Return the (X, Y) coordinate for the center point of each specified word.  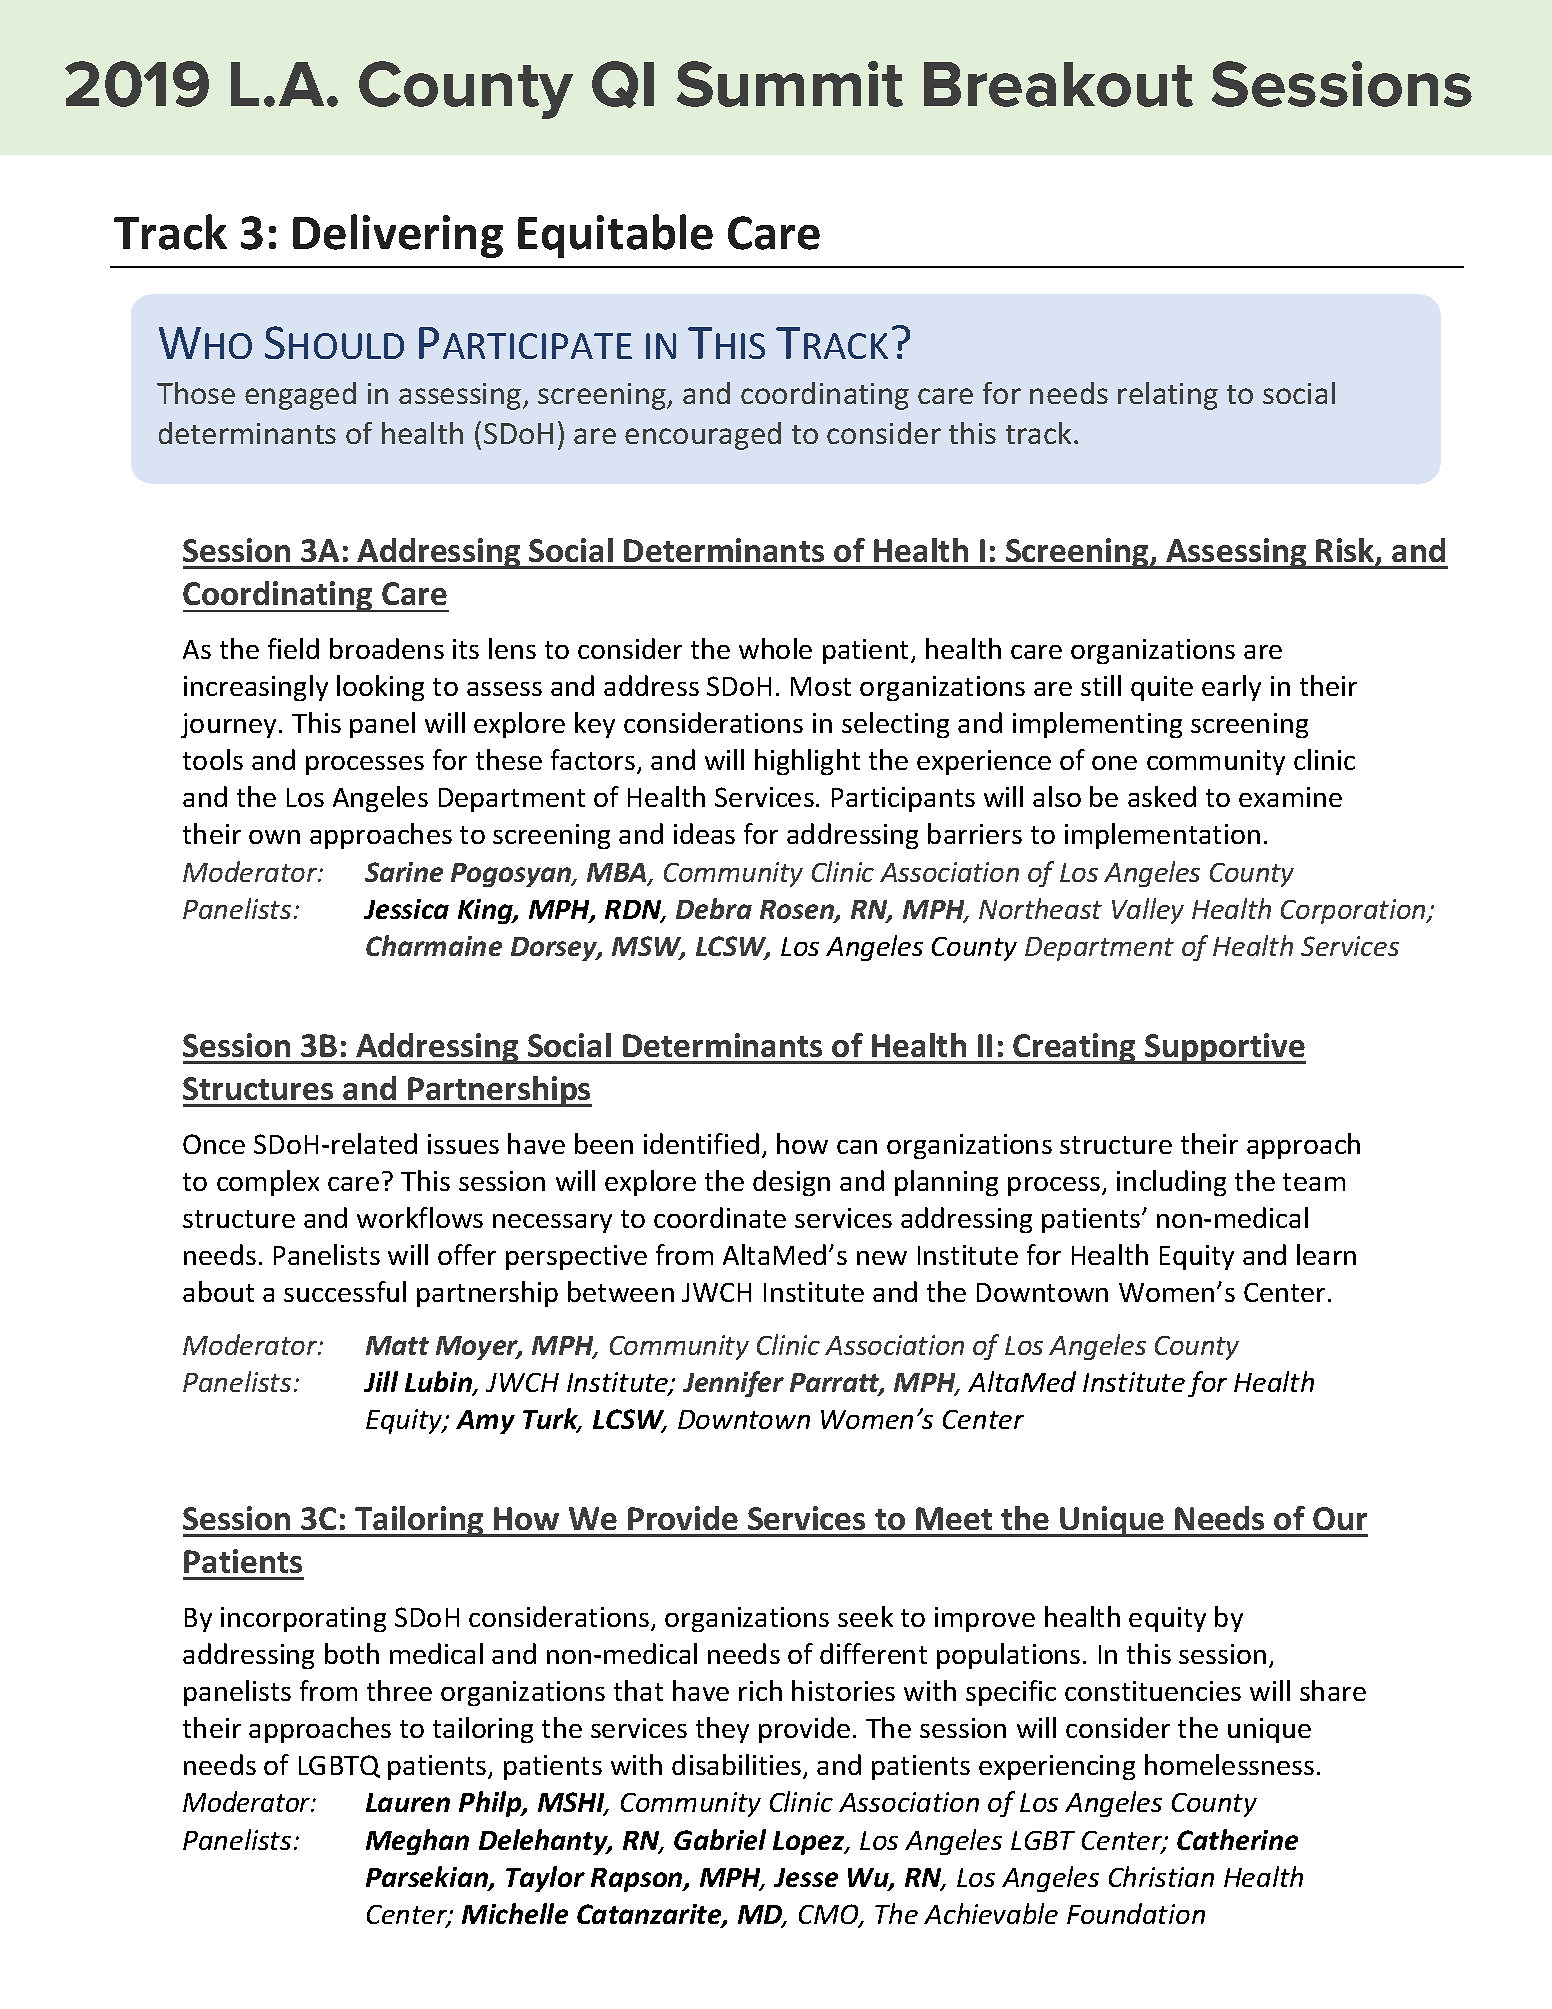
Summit (790, 84)
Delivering (398, 236)
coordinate (720, 1217)
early (1231, 688)
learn (1326, 1254)
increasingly (256, 688)
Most (821, 686)
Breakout (1058, 84)
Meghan (417, 1842)
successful (345, 1291)
